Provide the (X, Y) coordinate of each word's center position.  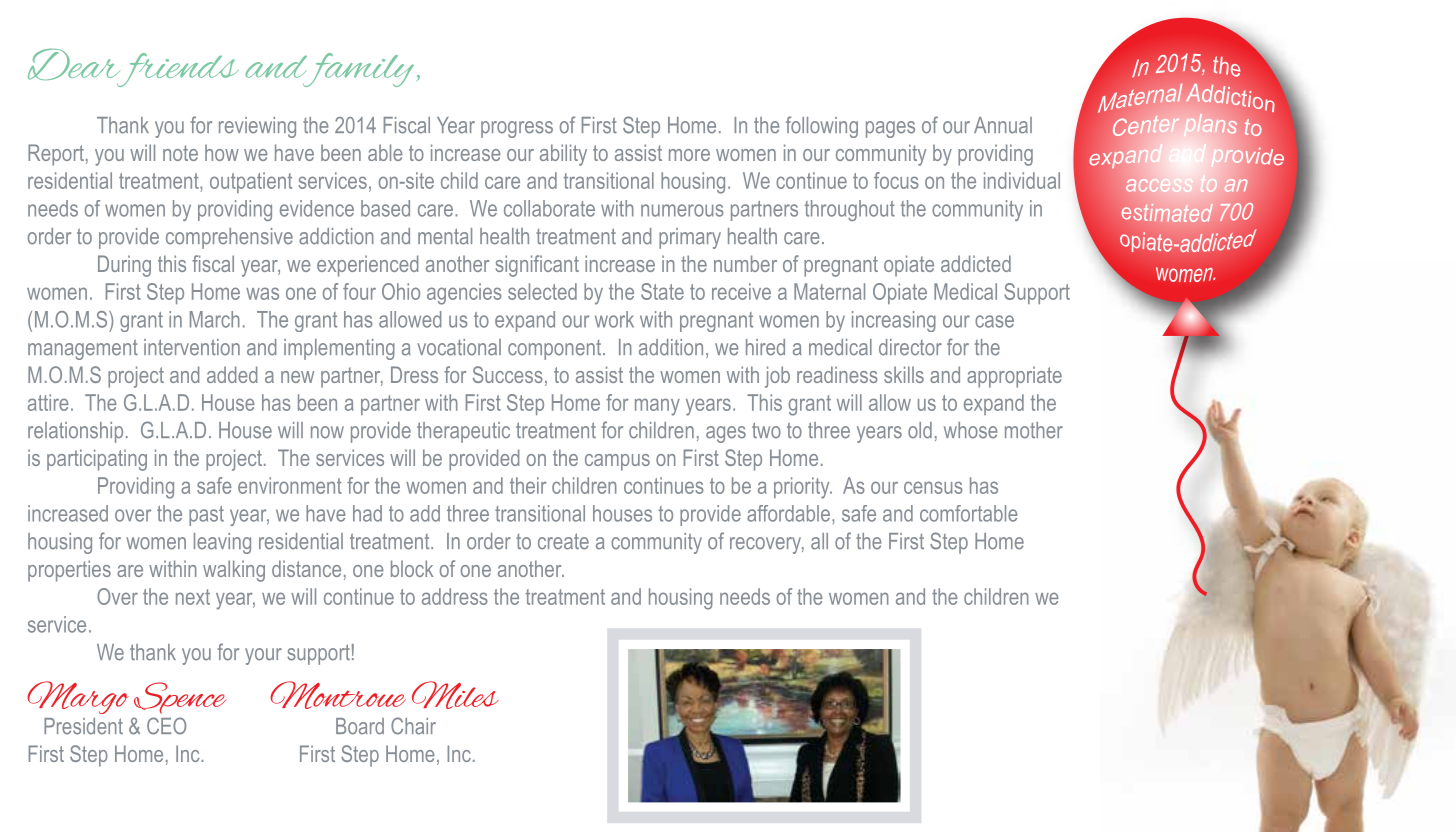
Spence (180, 698)
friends (176, 70)
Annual (1003, 125)
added (232, 374)
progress (517, 129)
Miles (455, 695)
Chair (413, 726)
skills (904, 374)
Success (508, 374)
